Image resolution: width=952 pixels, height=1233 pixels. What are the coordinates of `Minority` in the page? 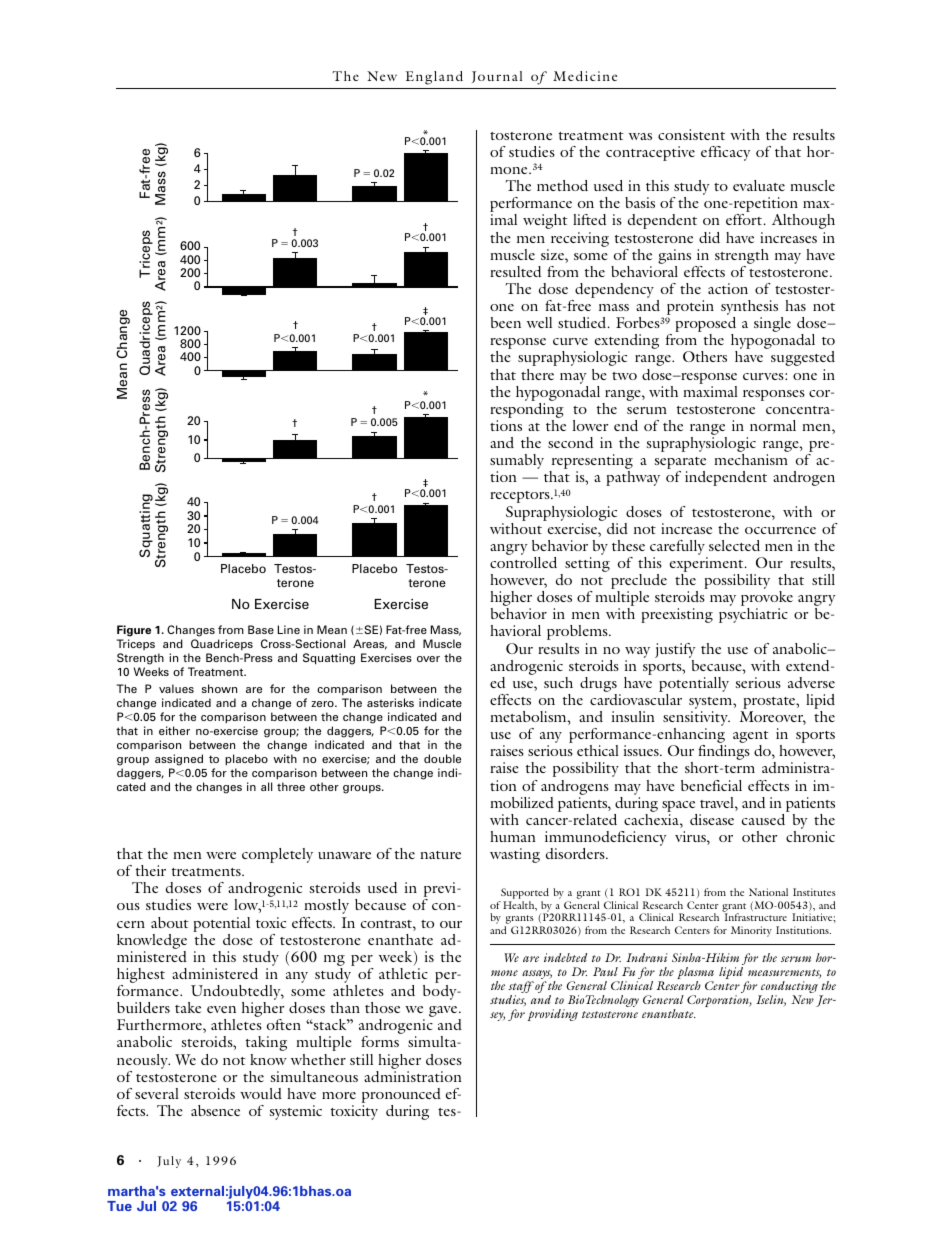 It's located at (751, 931).
